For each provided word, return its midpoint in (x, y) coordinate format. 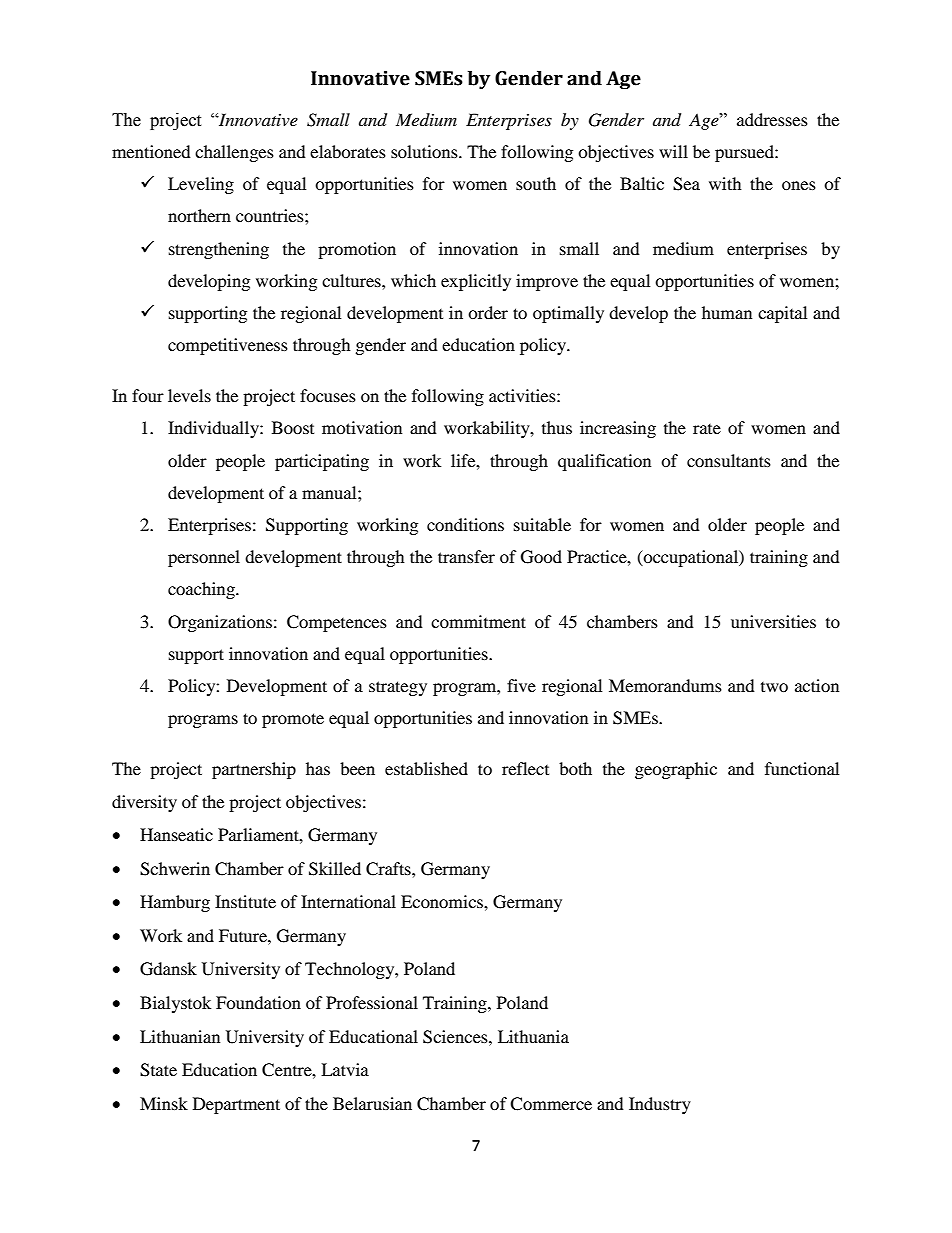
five (521, 685)
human (727, 312)
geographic (676, 770)
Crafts (389, 869)
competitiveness (228, 346)
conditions (465, 524)
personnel (204, 558)
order (488, 312)
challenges (234, 153)
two (774, 687)
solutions (425, 151)
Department (236, 1105)
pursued (745, 153)
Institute (245, 901)
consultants (729, 460)
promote (293, 720)
